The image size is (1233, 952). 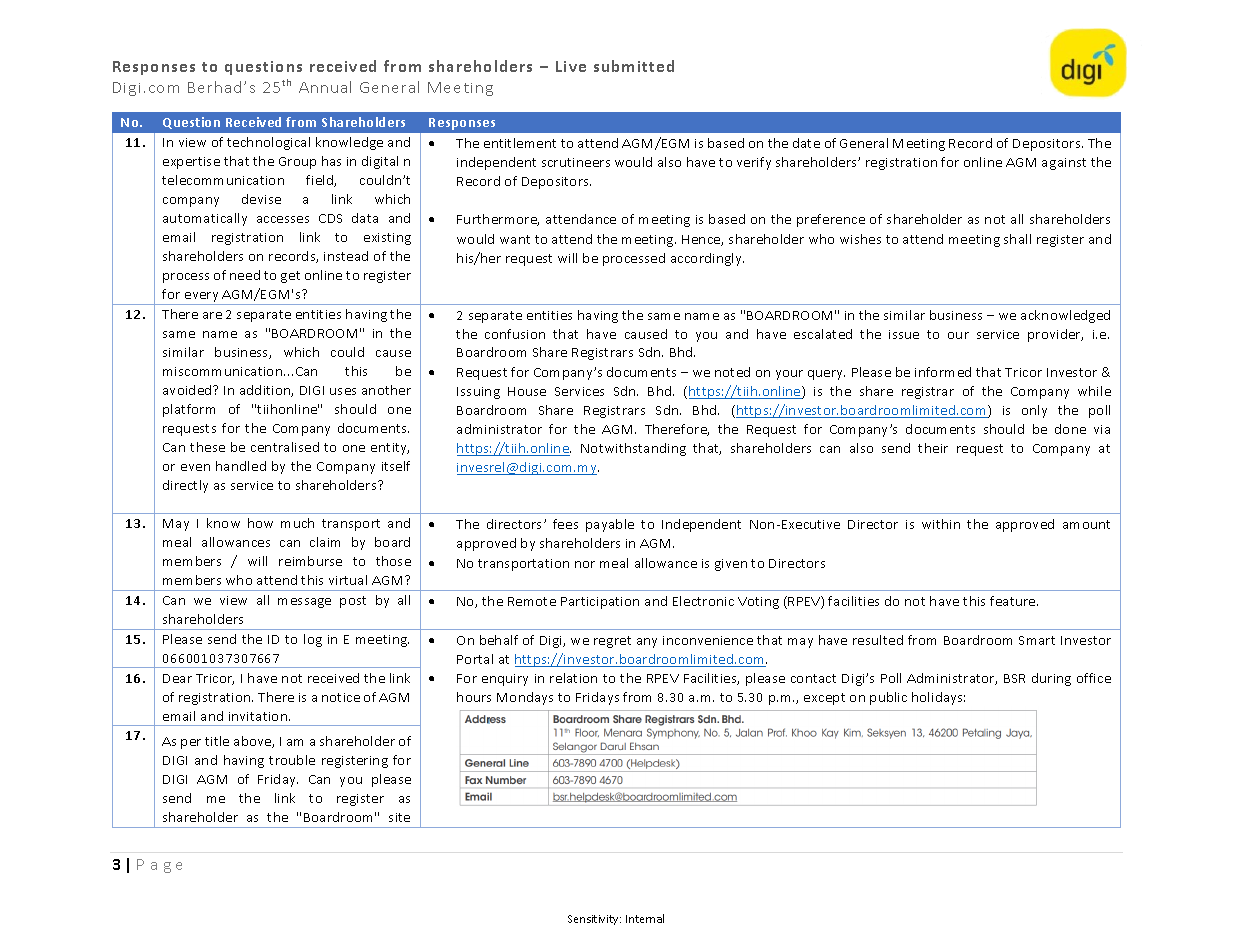 I want to click on nor, so click(x=585, y=564).
